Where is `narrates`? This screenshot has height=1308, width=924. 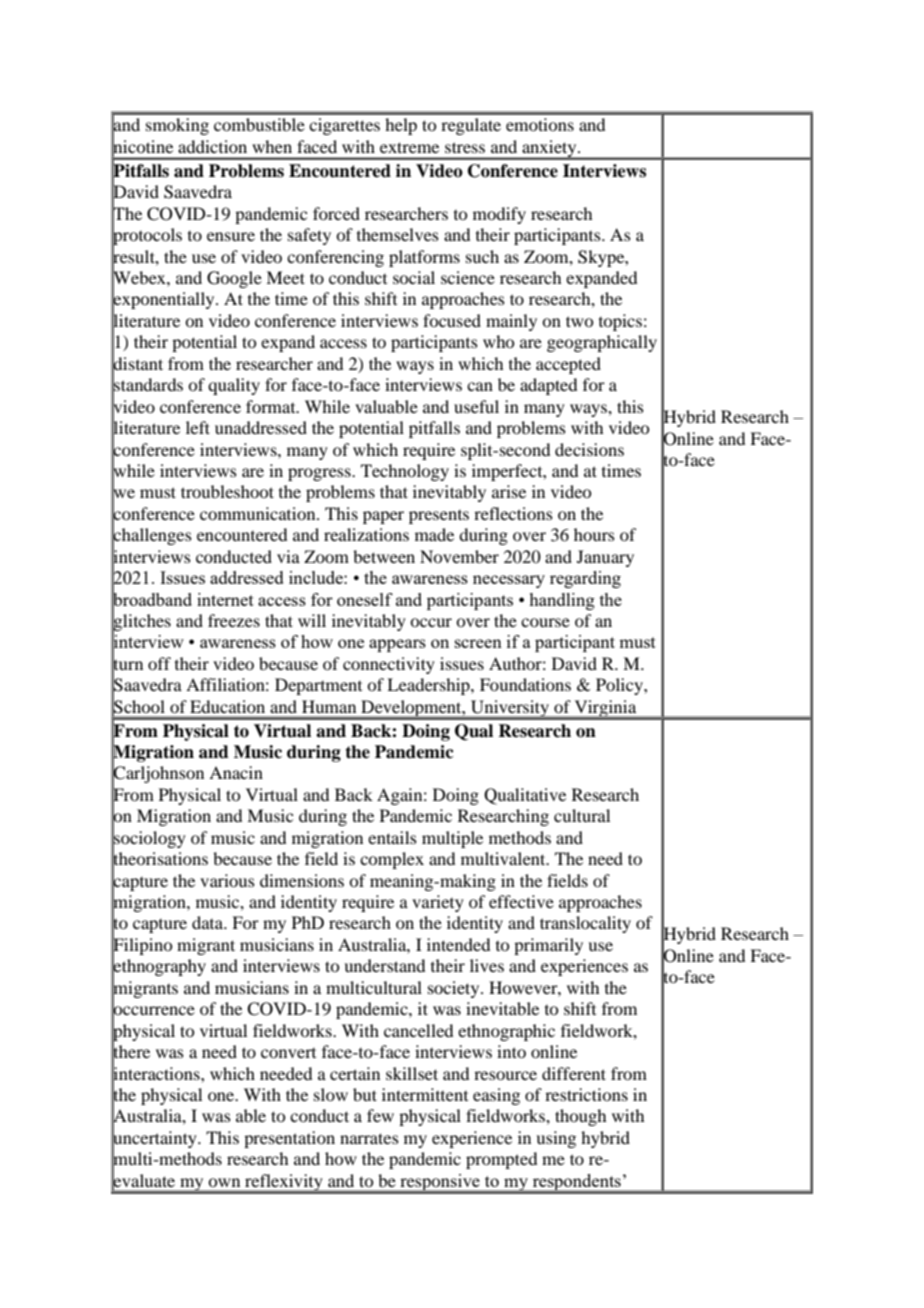 narrates is located at coordinates (369, 1138).
